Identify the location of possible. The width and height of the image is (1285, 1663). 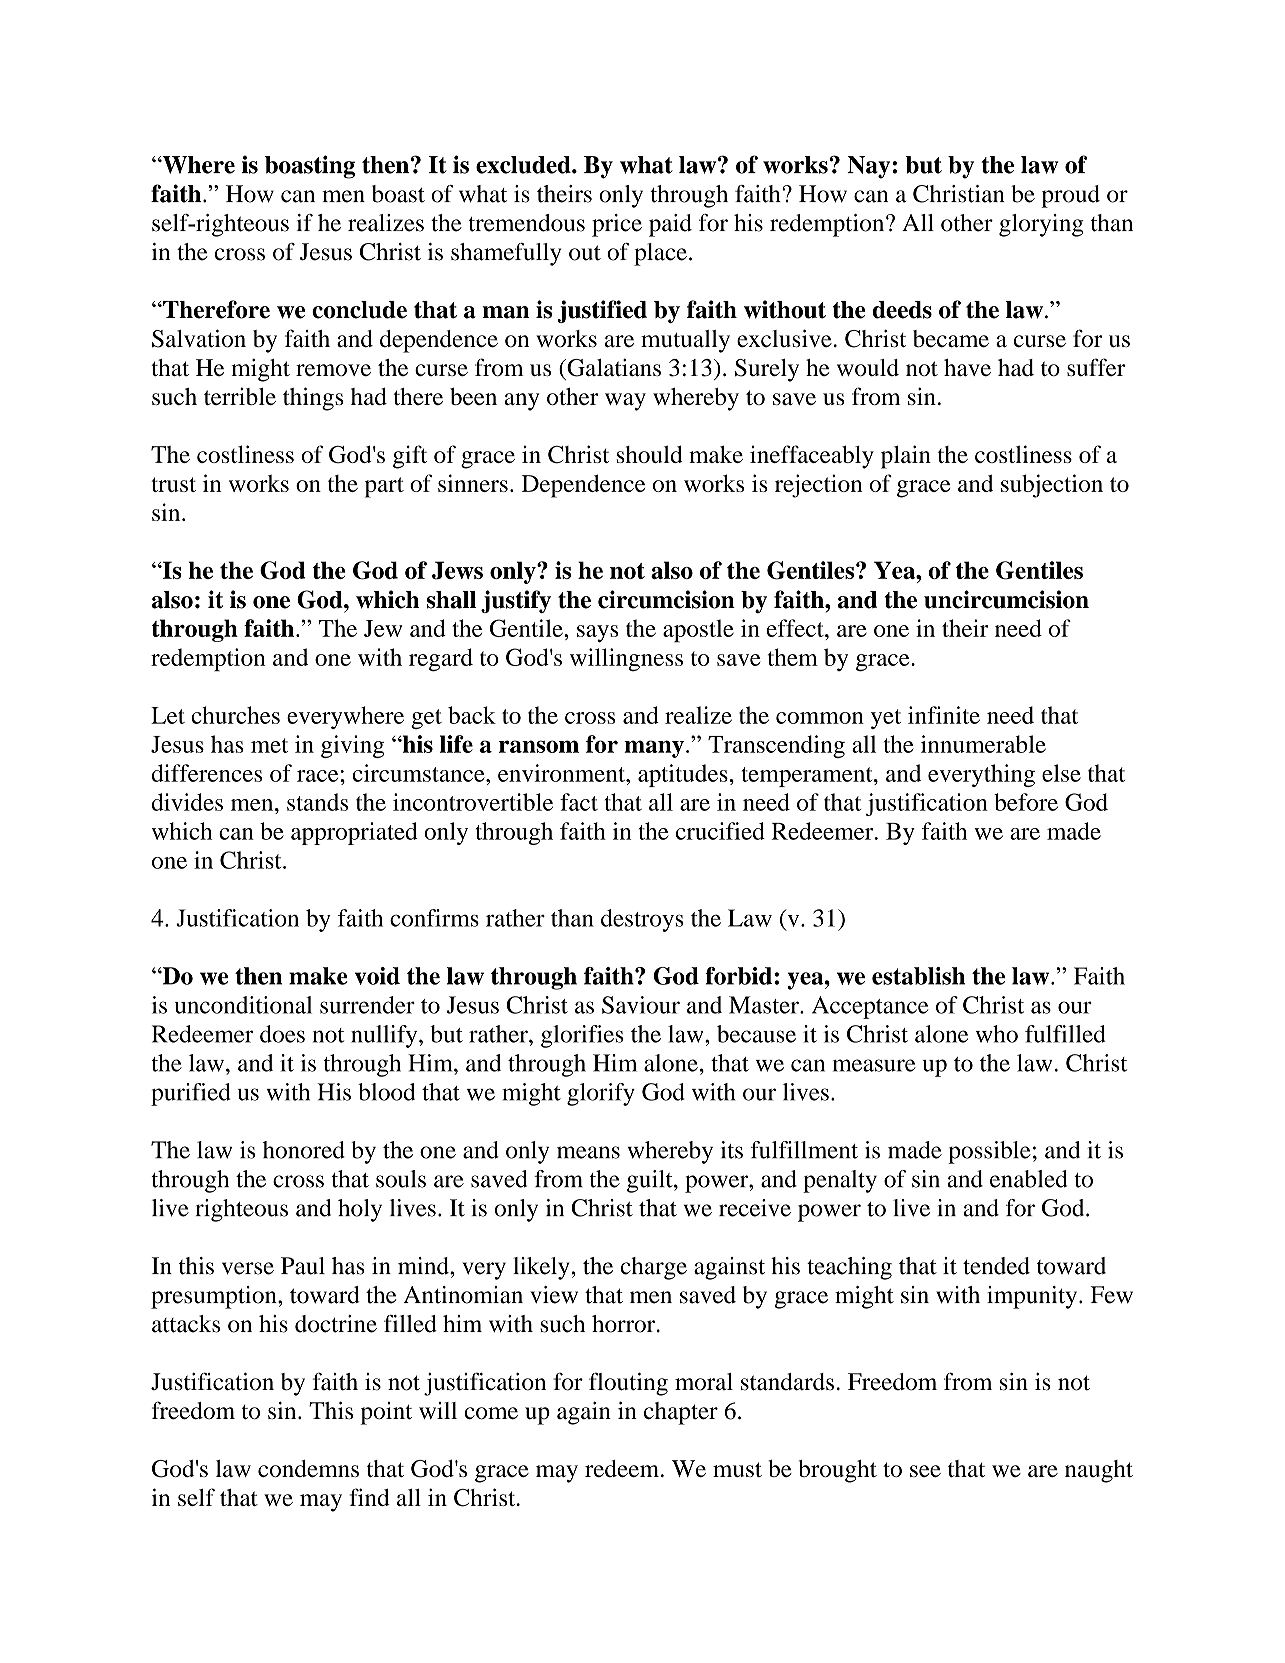
(989, 1152).
